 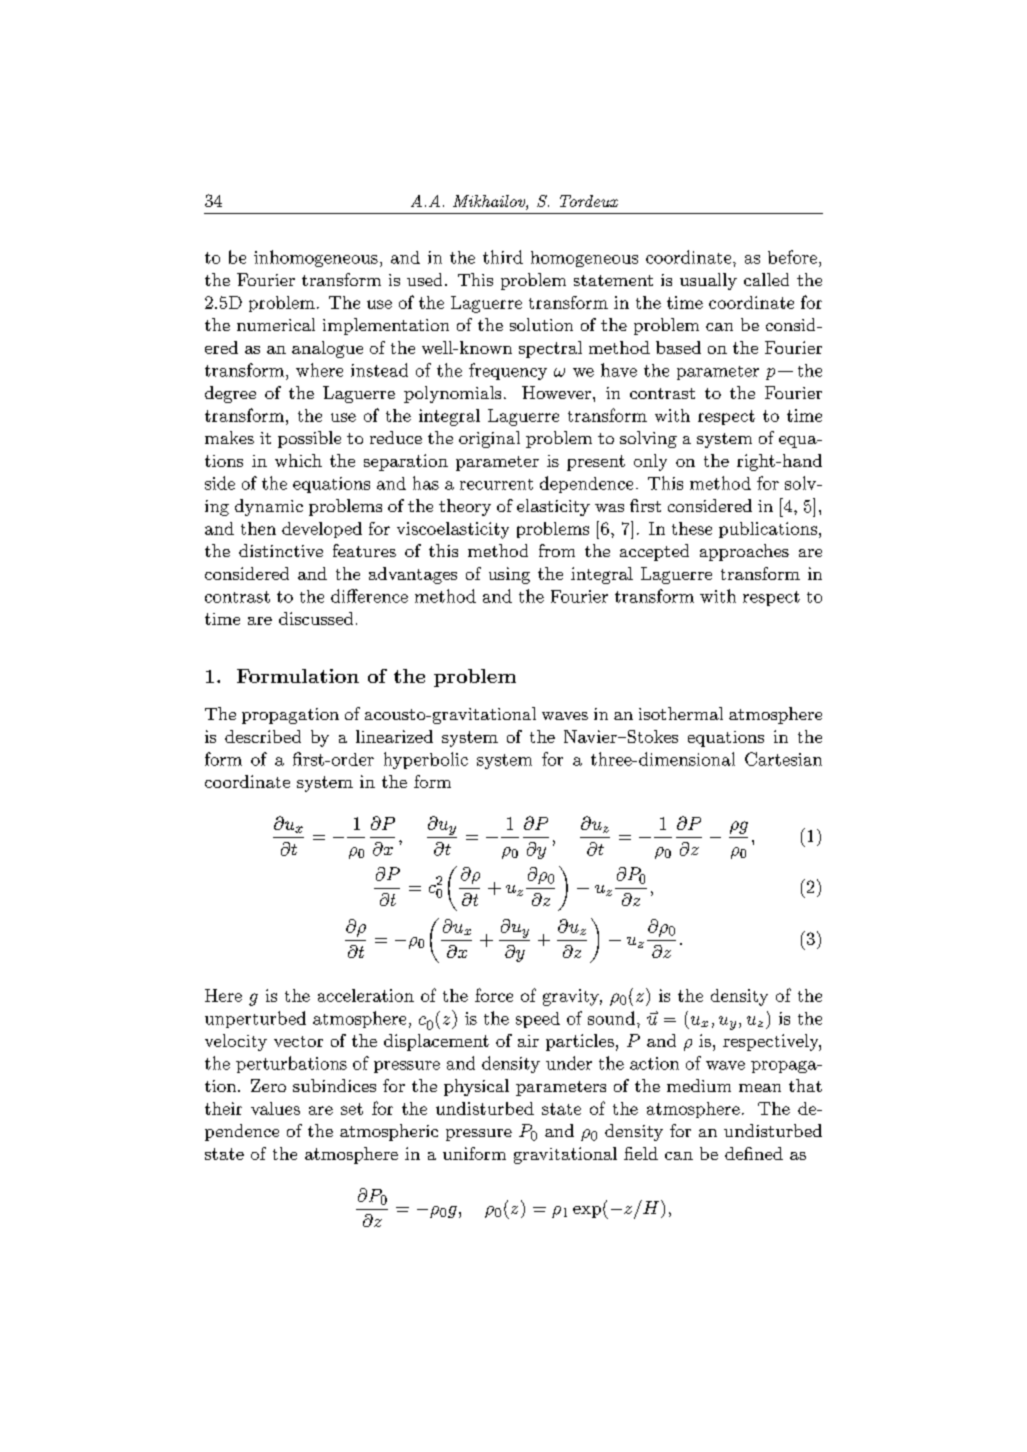 I want to click on defined, so click(x=754, y=1153).
